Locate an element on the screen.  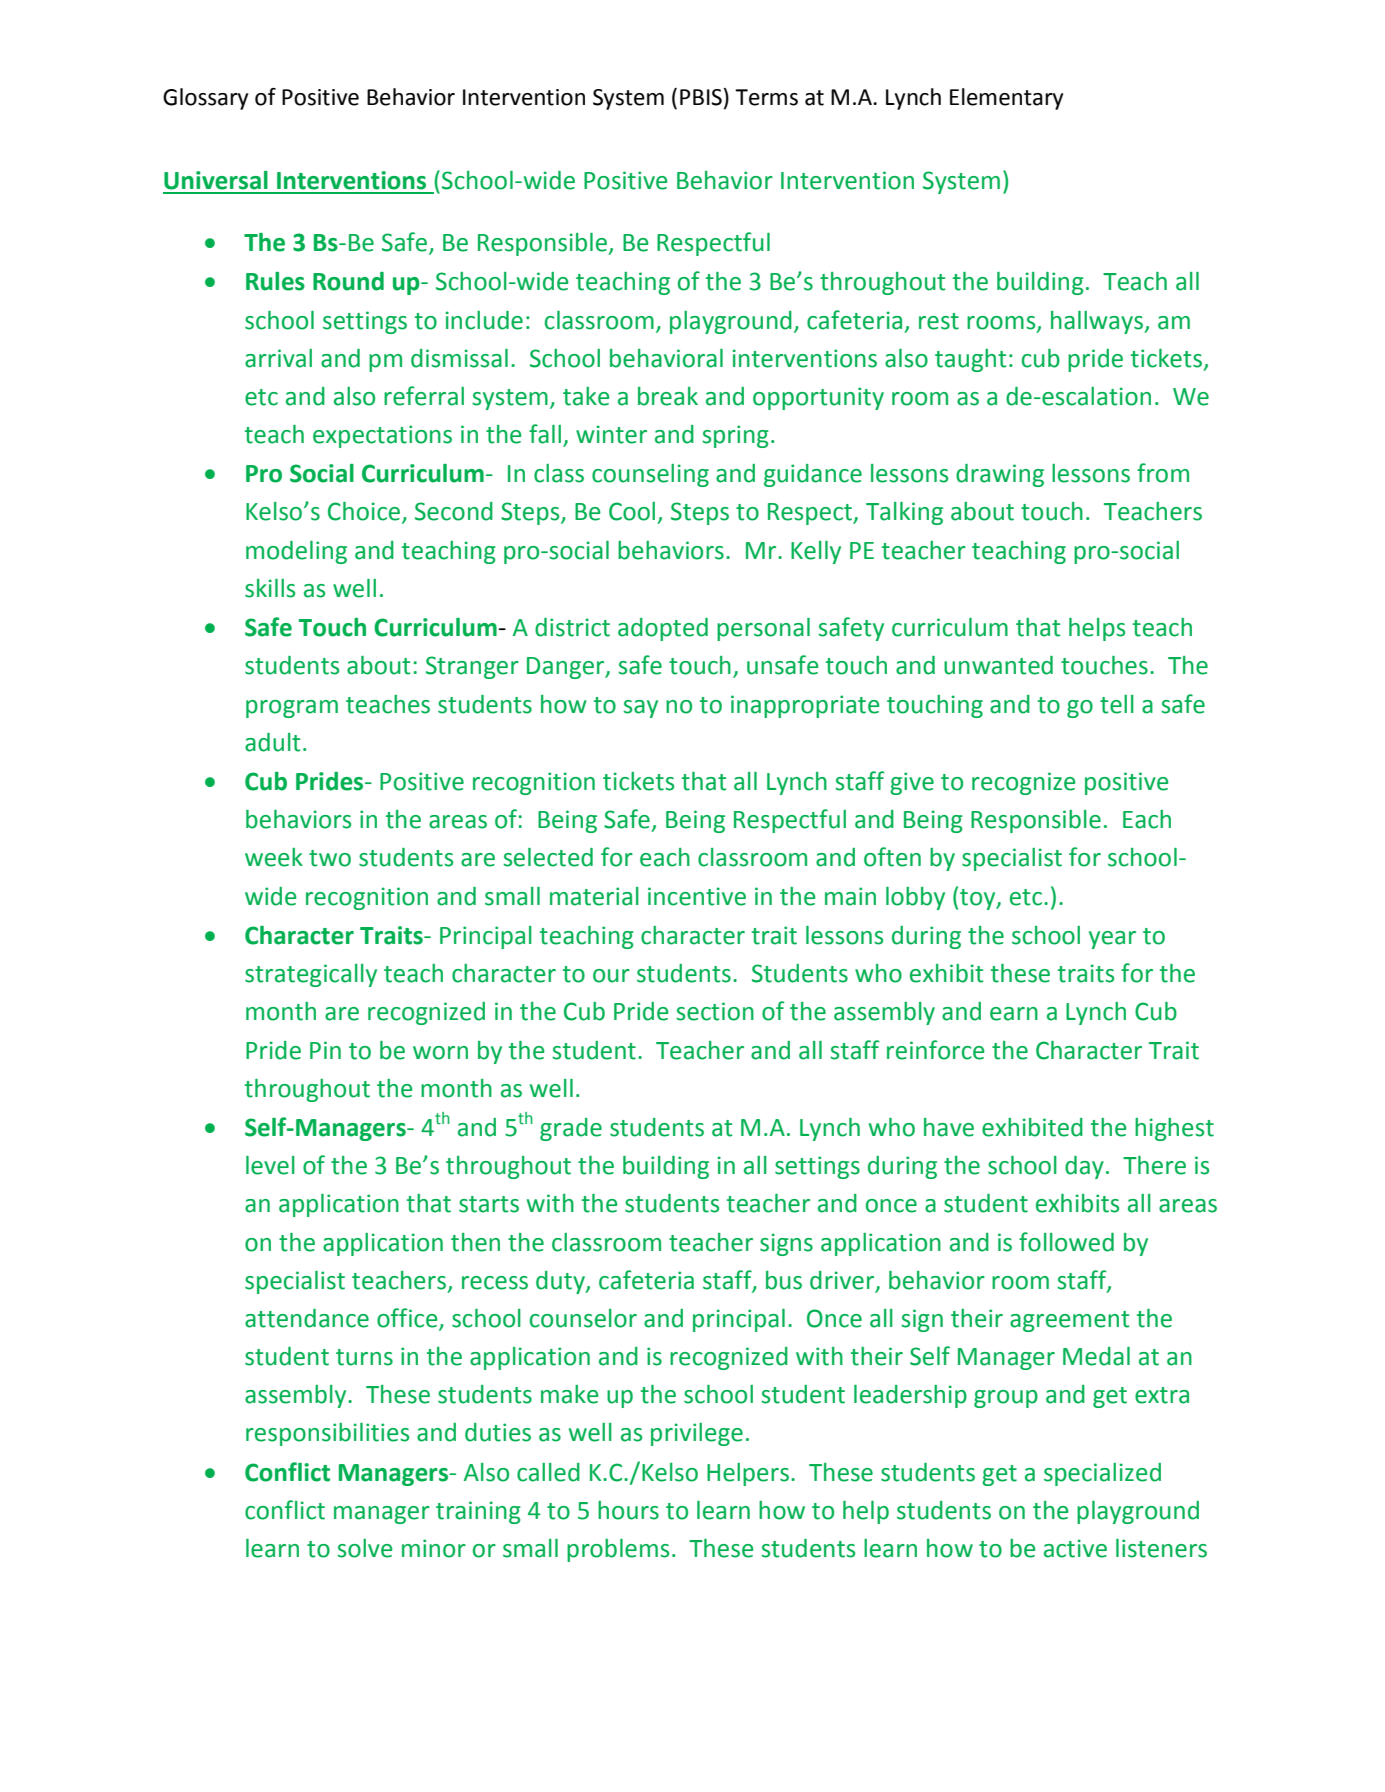
skills is located at coordinates (270, 588).
